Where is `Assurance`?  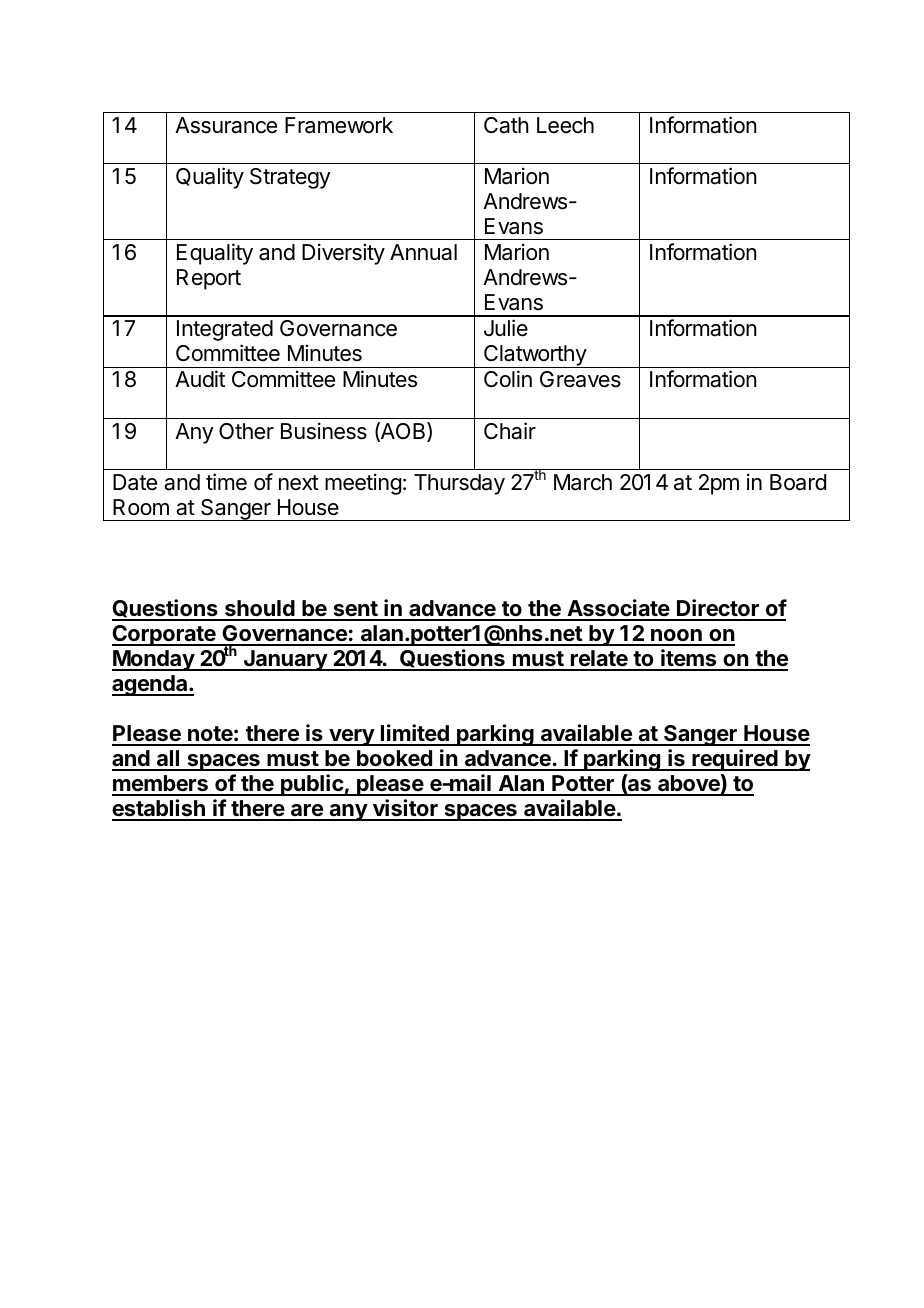
Assurance is located at coordinates (226, 125).
